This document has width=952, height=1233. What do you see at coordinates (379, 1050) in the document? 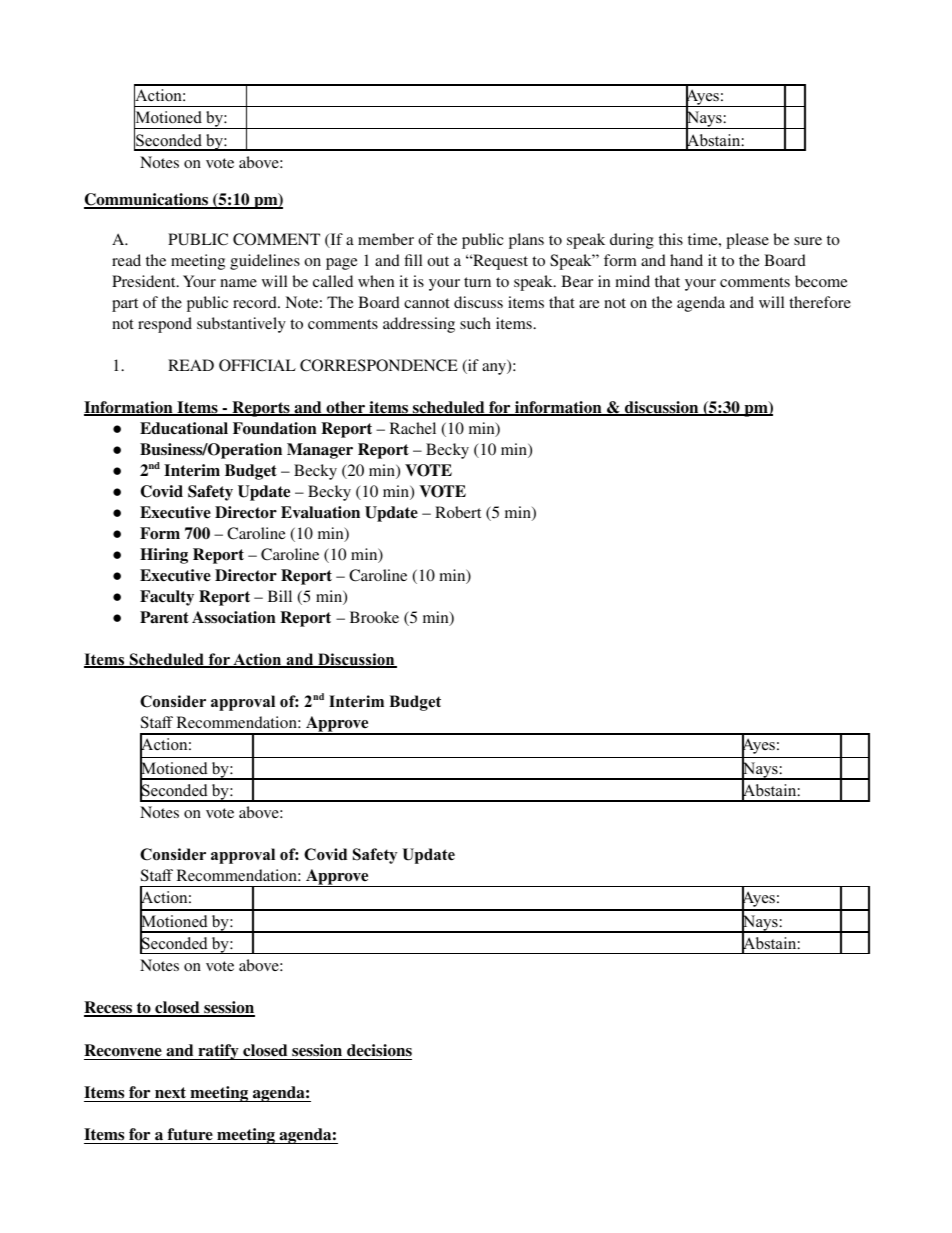
I see `decisions` at bounding box center [379, 1050].
